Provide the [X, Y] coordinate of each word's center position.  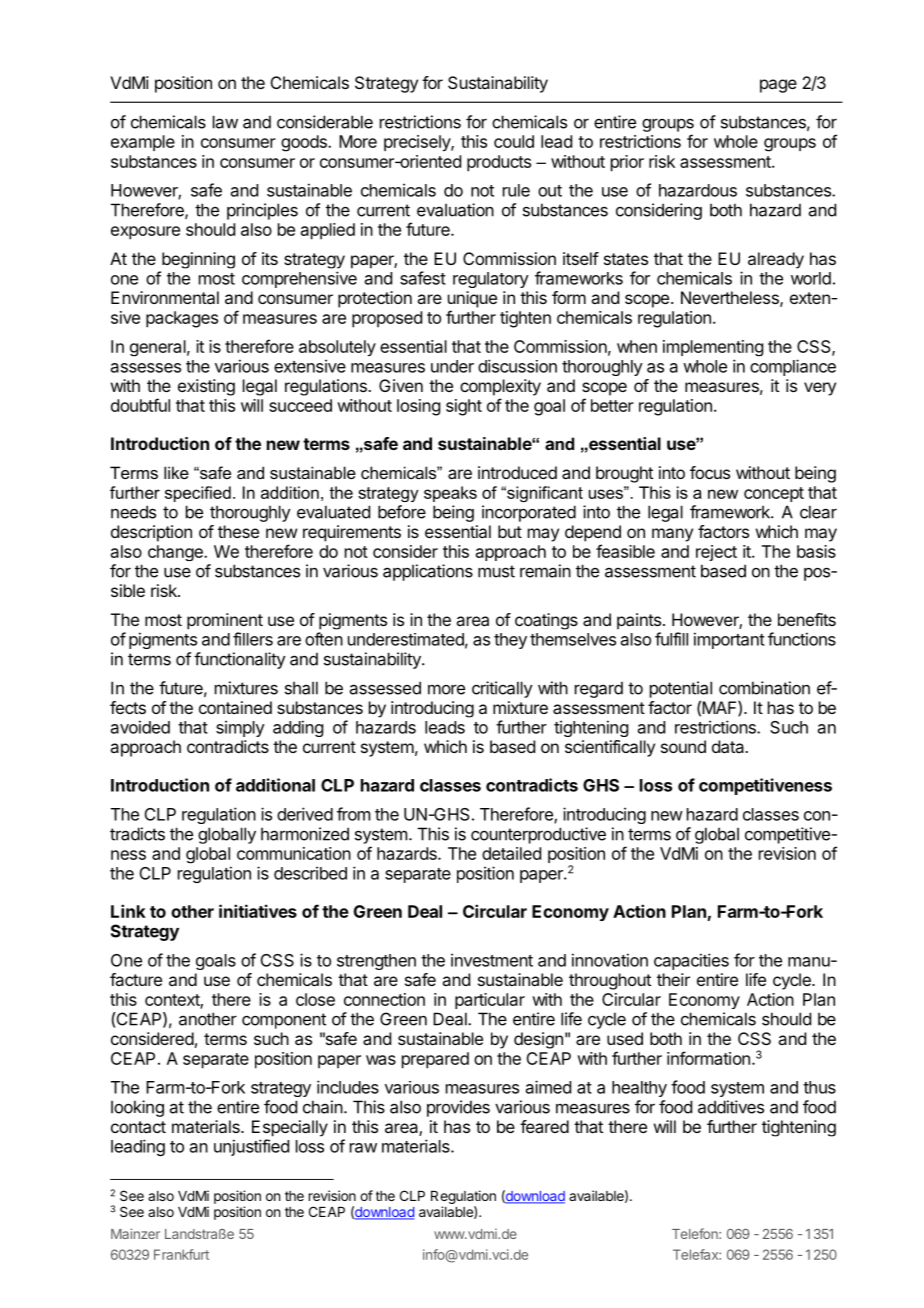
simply [240, 728]
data [729, 746]
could [514, 141]
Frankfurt [181, 1254]
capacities [691, 961]
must [496, 571]
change [176, 553]
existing [206, 387]
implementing [713, 348]
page [778, 86]
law [225, 122]
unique [472, 299]
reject [716, 553]
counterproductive [538, 835]
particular [490, 1001]
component [284, 1021]
